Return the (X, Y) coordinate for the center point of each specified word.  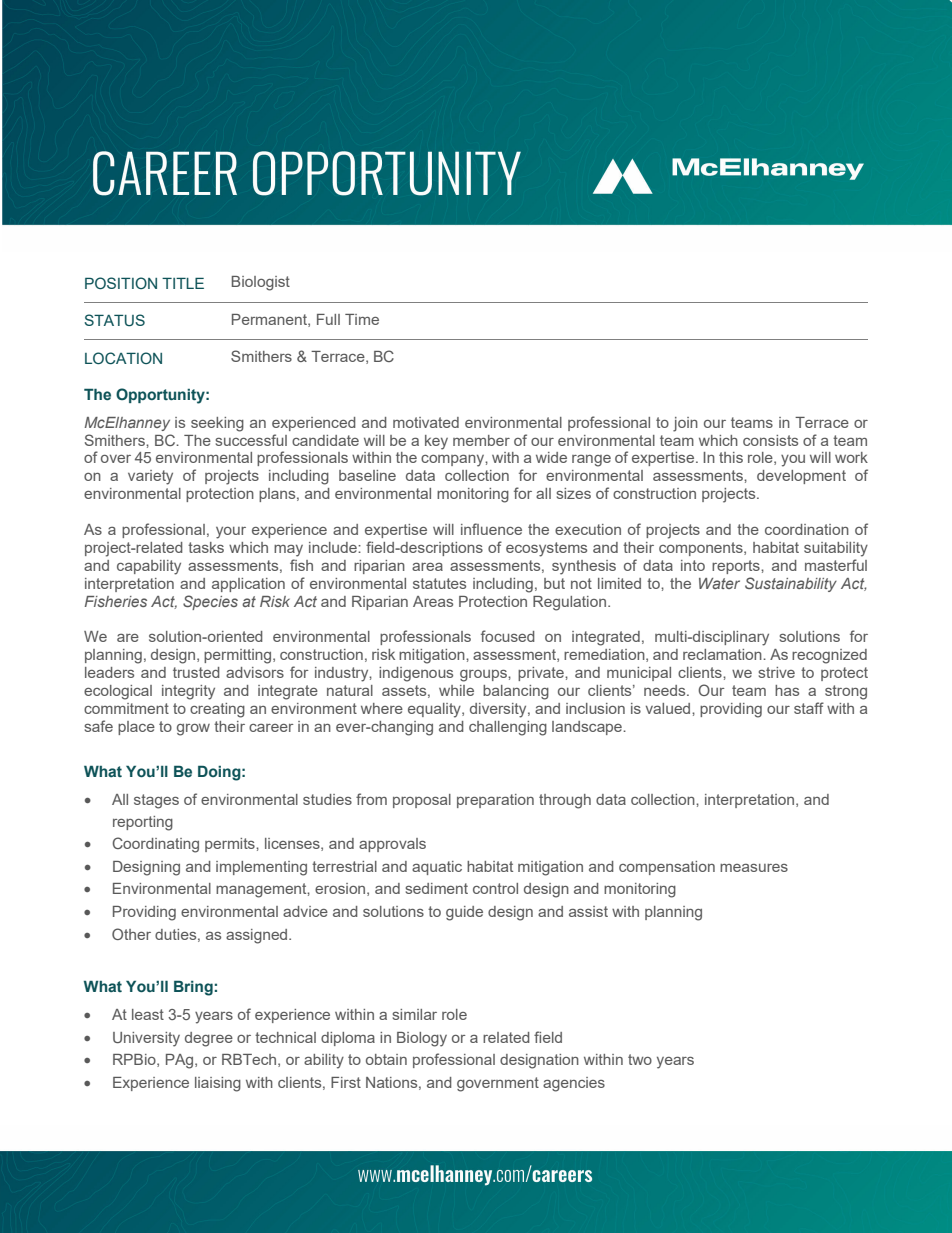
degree (209, 1039)
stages (156, 801)
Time (362, 319)
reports (737, 567)
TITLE (183, 283)
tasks (206, 547)
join (685, 424)
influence (491, 529)
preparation (495, 801)
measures (754, 868)
